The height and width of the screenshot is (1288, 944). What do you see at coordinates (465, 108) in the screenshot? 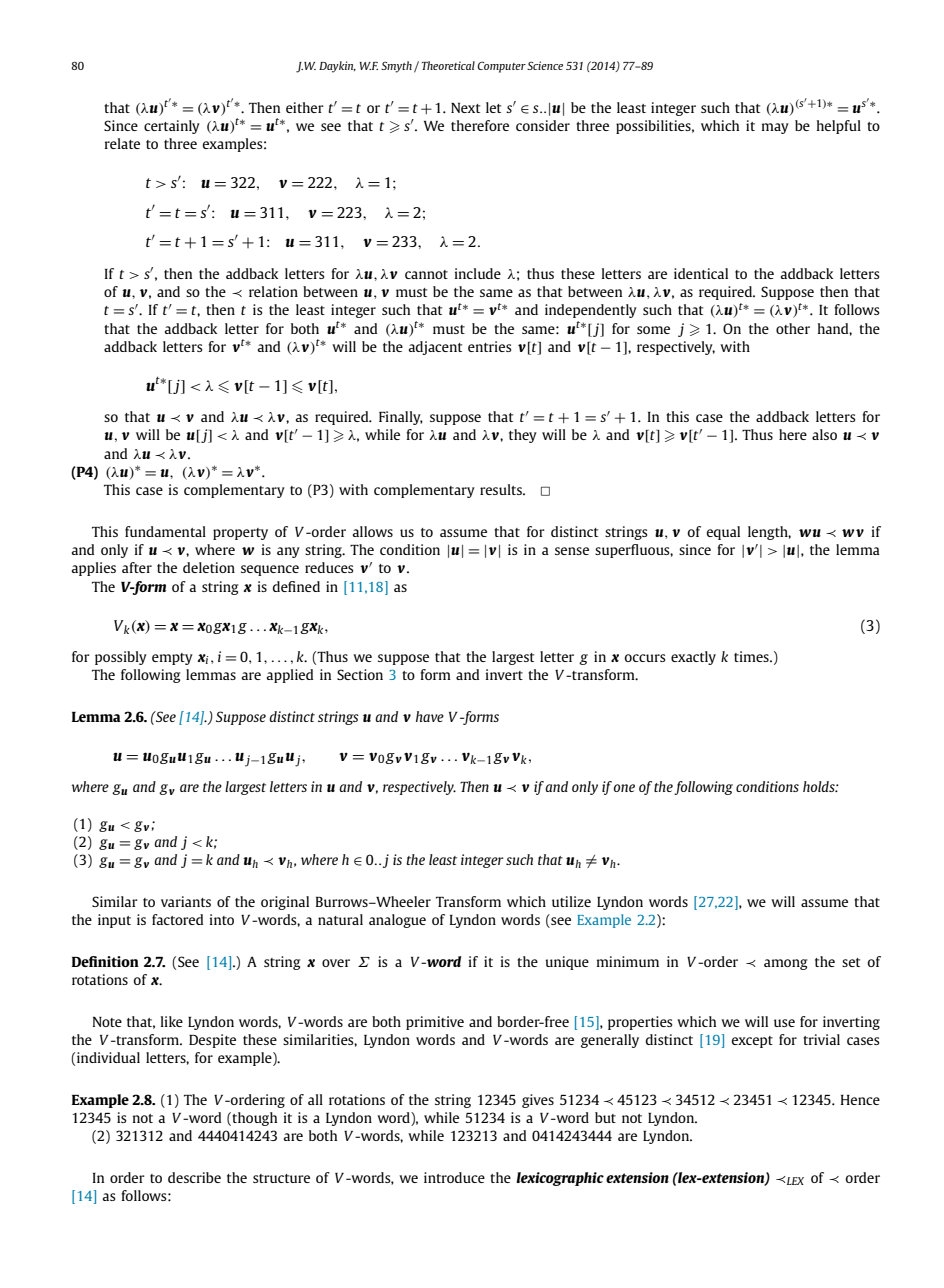
I see `Next` at bounding box center [465, 108].
